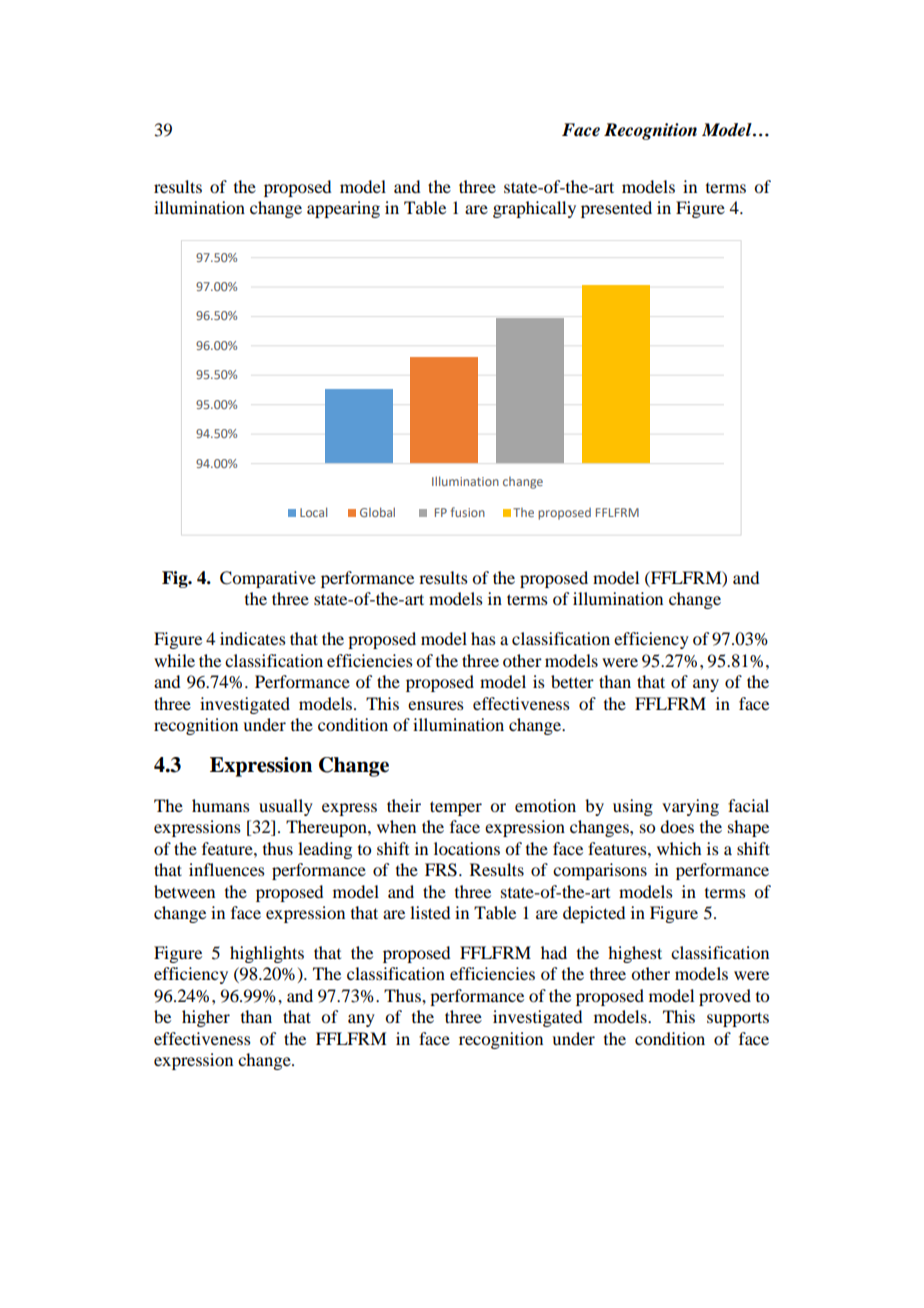 The height and width of the screenshot is (1308, 924). What do you see at coordinates (725, 997) in the screenshot?
I see `proved` at bounding box center [725, 997].
